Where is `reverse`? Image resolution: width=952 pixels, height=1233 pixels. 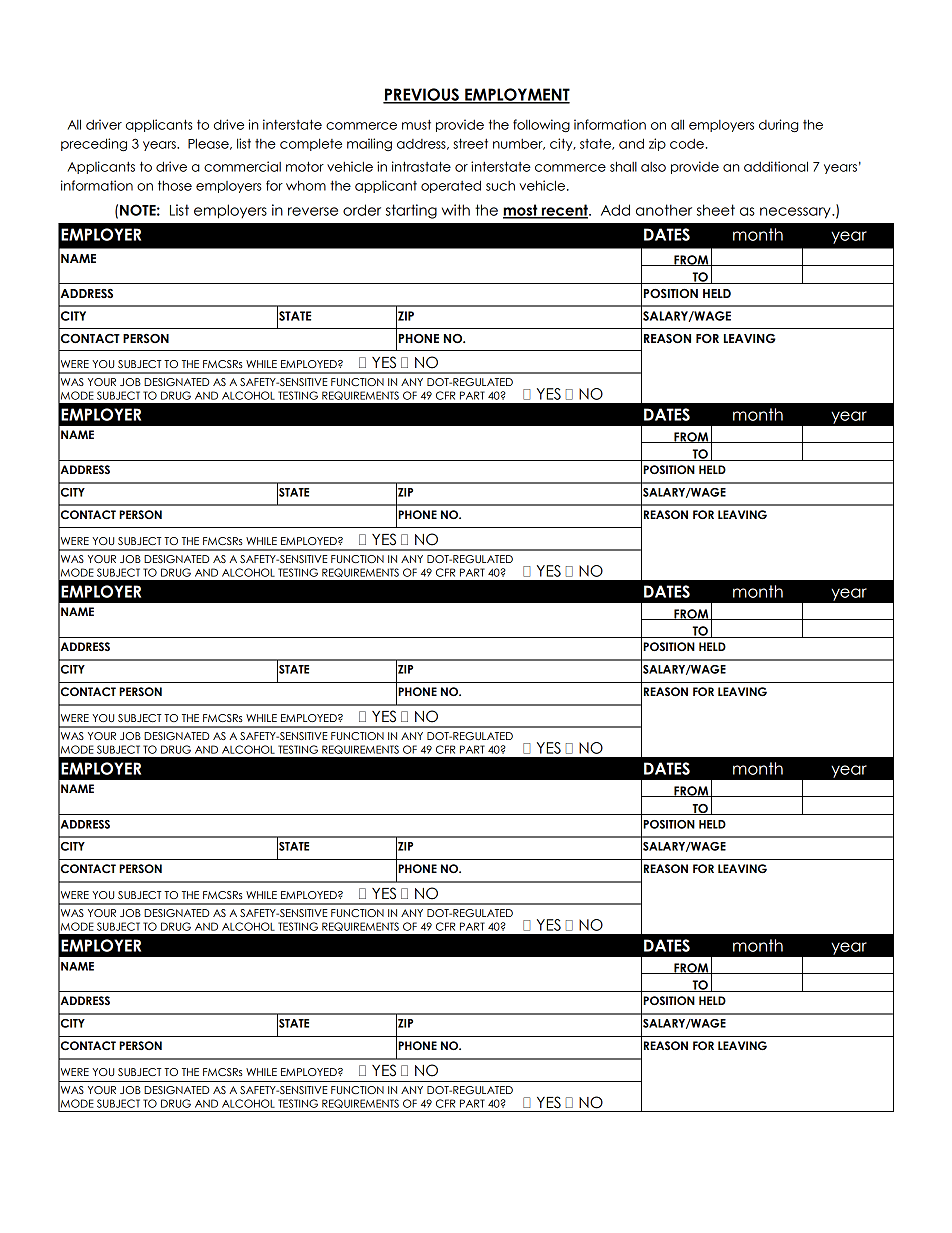 reverse is located at coordinates (313, 211).
